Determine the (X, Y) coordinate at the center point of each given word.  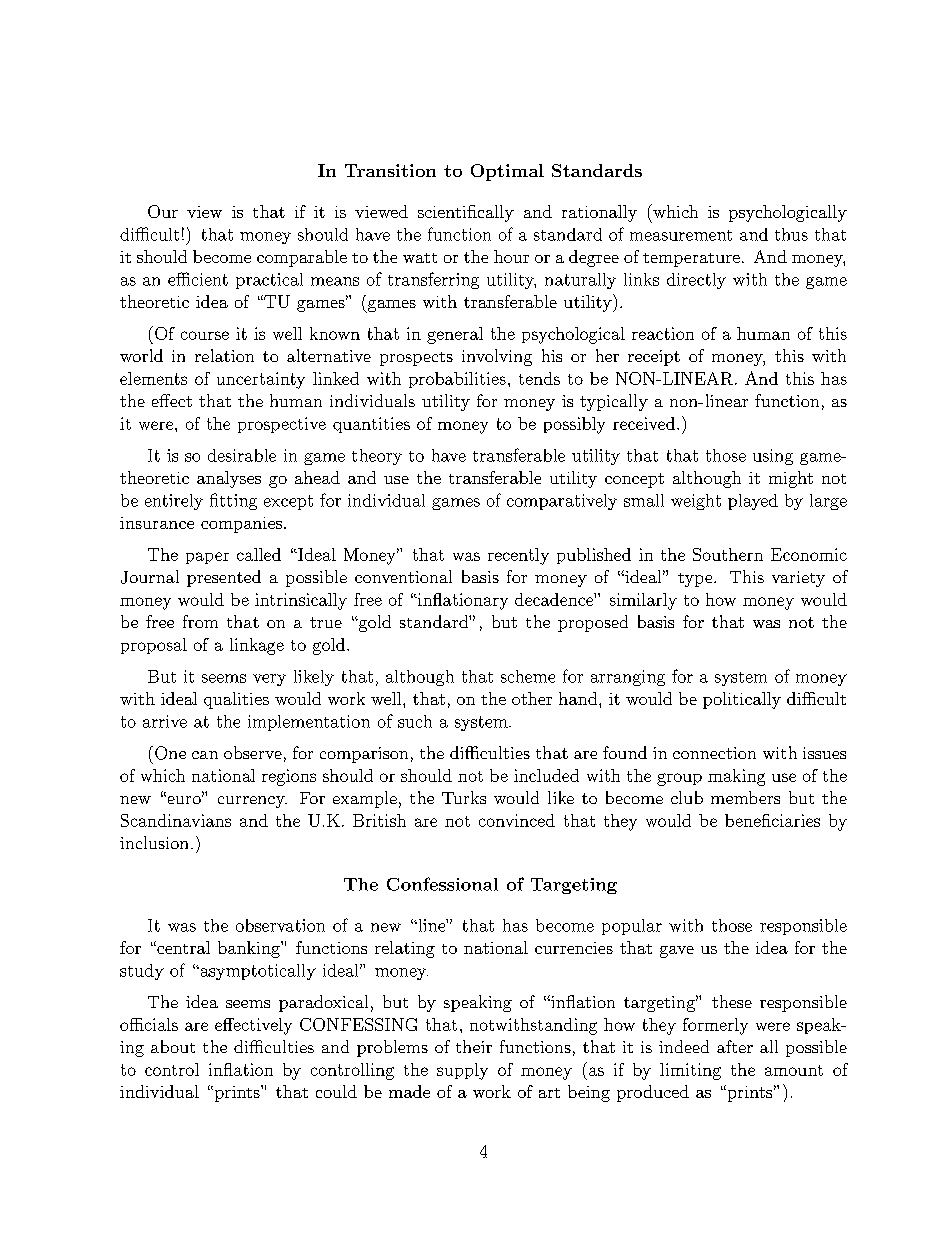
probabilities (457, 380)
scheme (528, 676)
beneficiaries (772, 820)
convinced (517, 820)
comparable (302, 258)
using (773, 457)
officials (149, 1024)
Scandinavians (176, 820)
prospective (282, 425)
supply (462, 1071)
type (696, 580)
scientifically (466, 213)
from (200, 621)
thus (791, 234)
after (735, 1046)
